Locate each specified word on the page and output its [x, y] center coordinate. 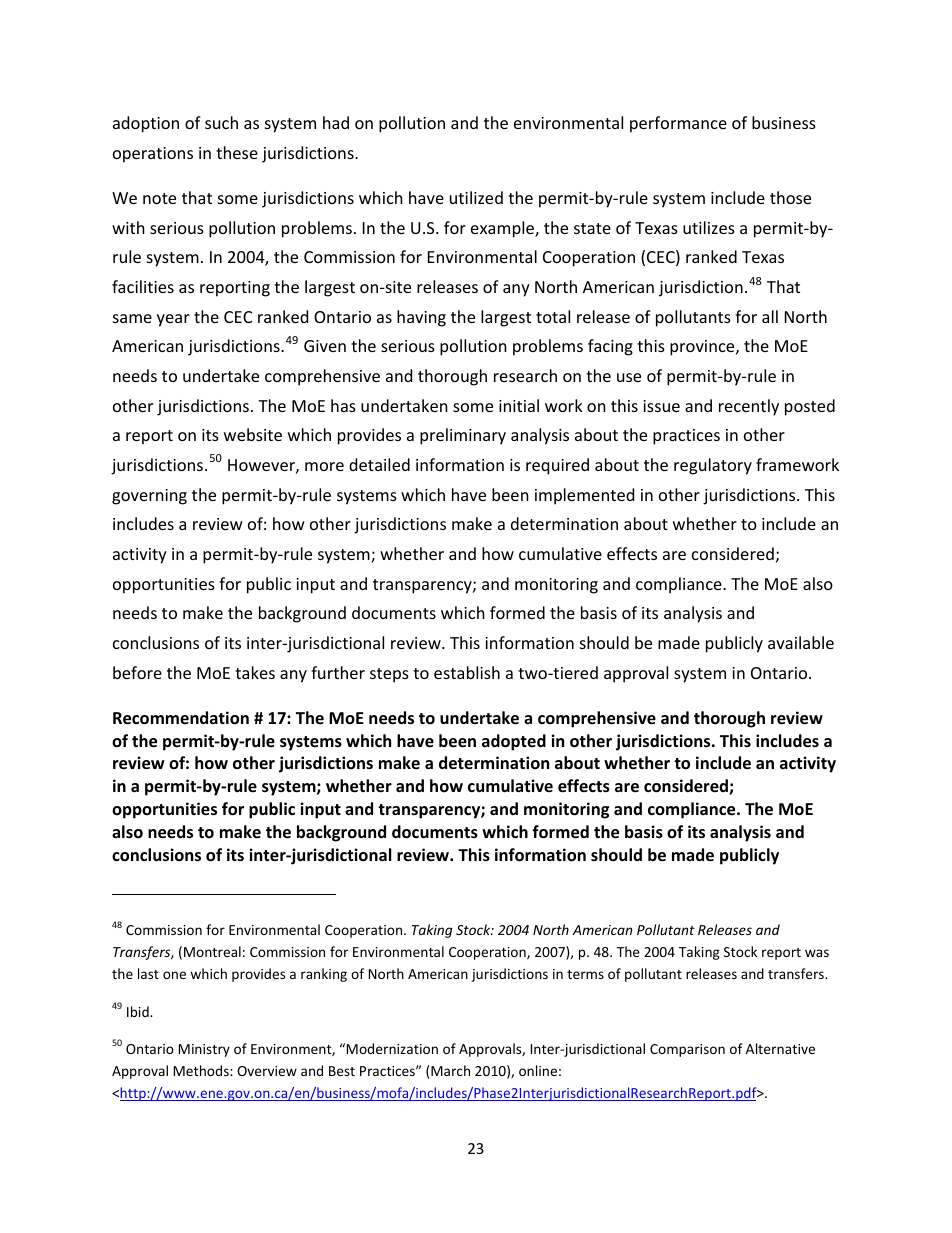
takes [255, 672]
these [237, 152]
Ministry [204, 1050]
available [801, 642]
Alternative [780, 1048]
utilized [476, 197]
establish [467, 672]
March [450, 1070]
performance [678, 124]
